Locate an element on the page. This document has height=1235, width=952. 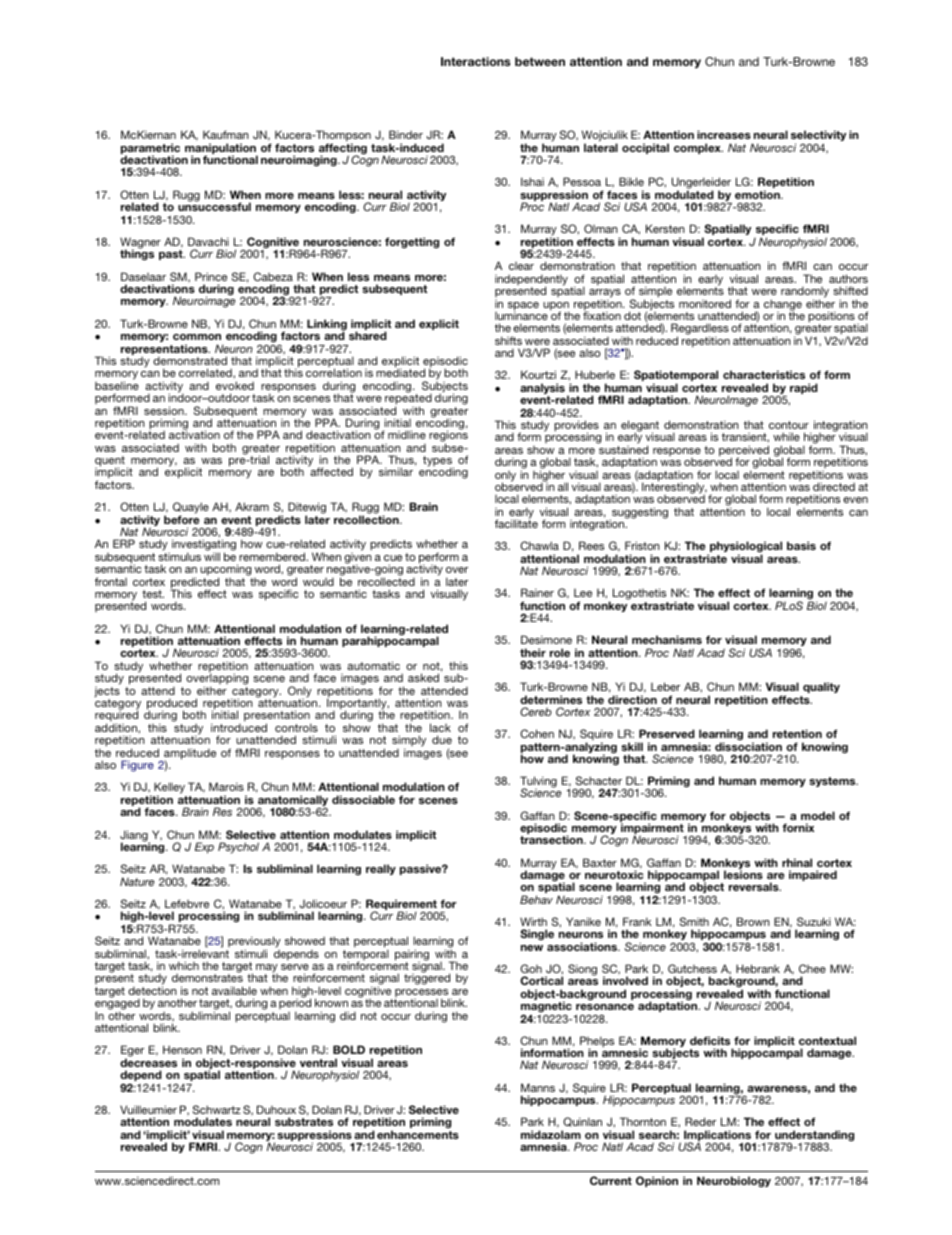
mechanisms is located at coordinates (667, 639).
